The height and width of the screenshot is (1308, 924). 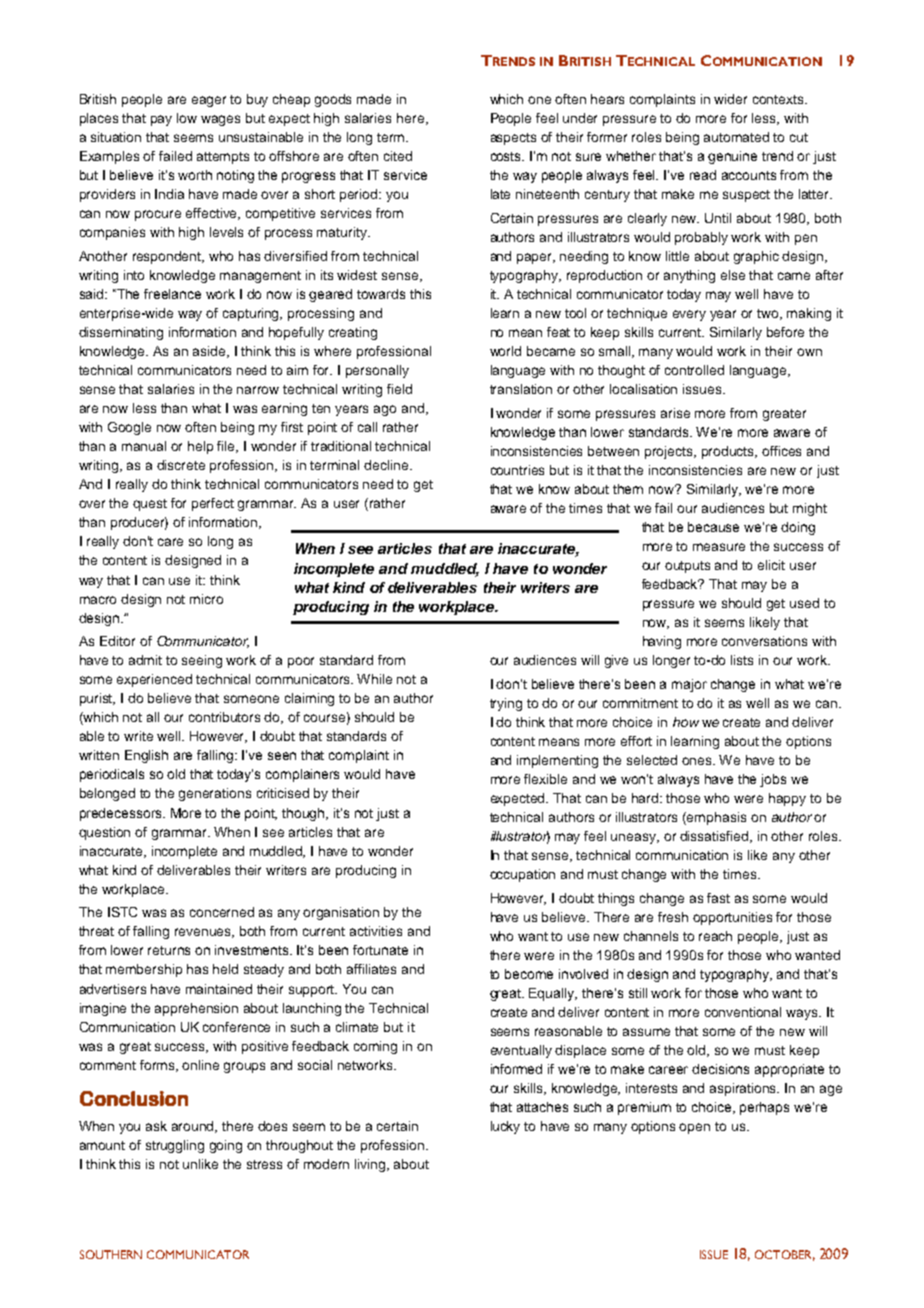 I want to click on open, so click(x=694, y=1128).
